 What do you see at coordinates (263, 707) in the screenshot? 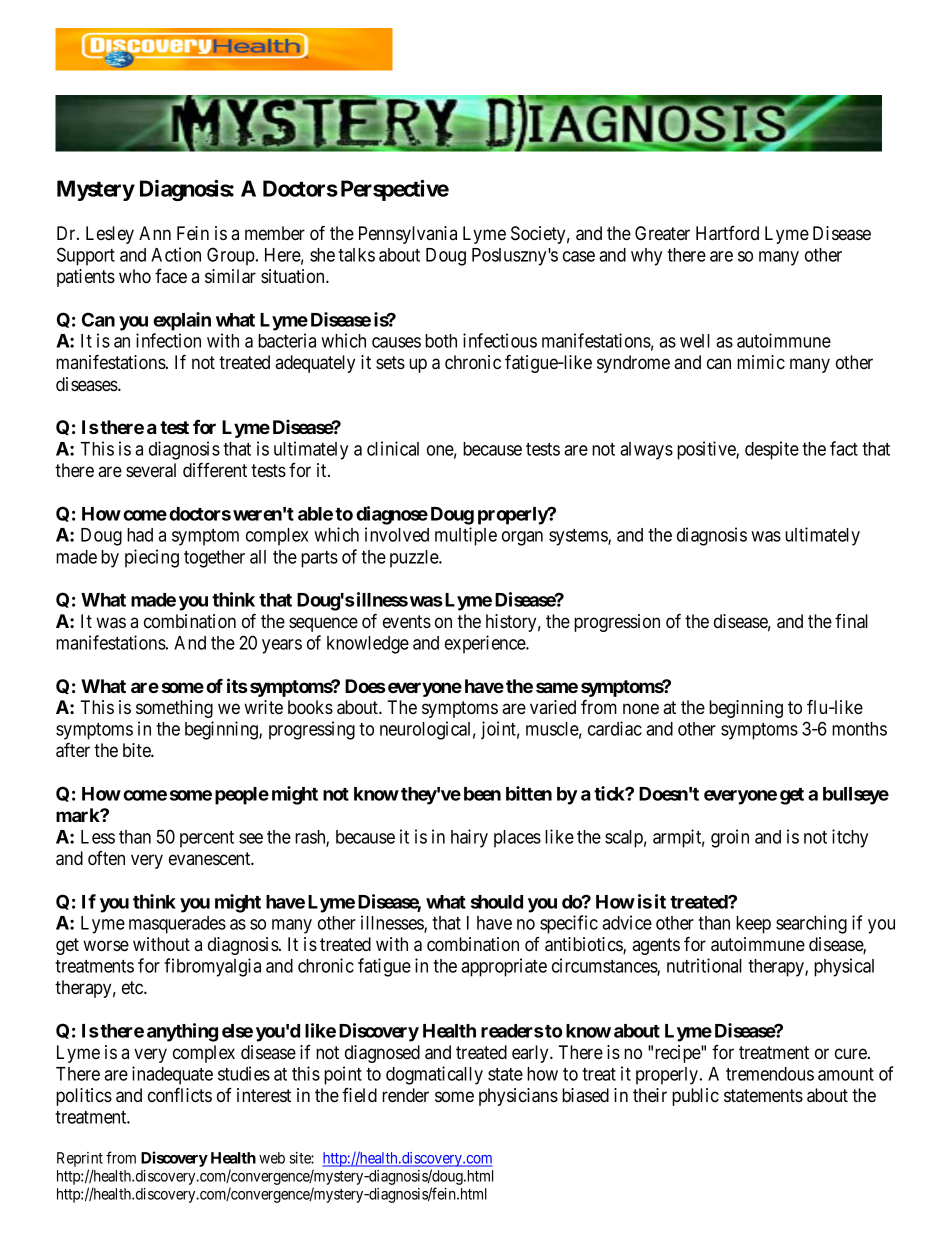
I see `write` at bounding box center [263, 707].
